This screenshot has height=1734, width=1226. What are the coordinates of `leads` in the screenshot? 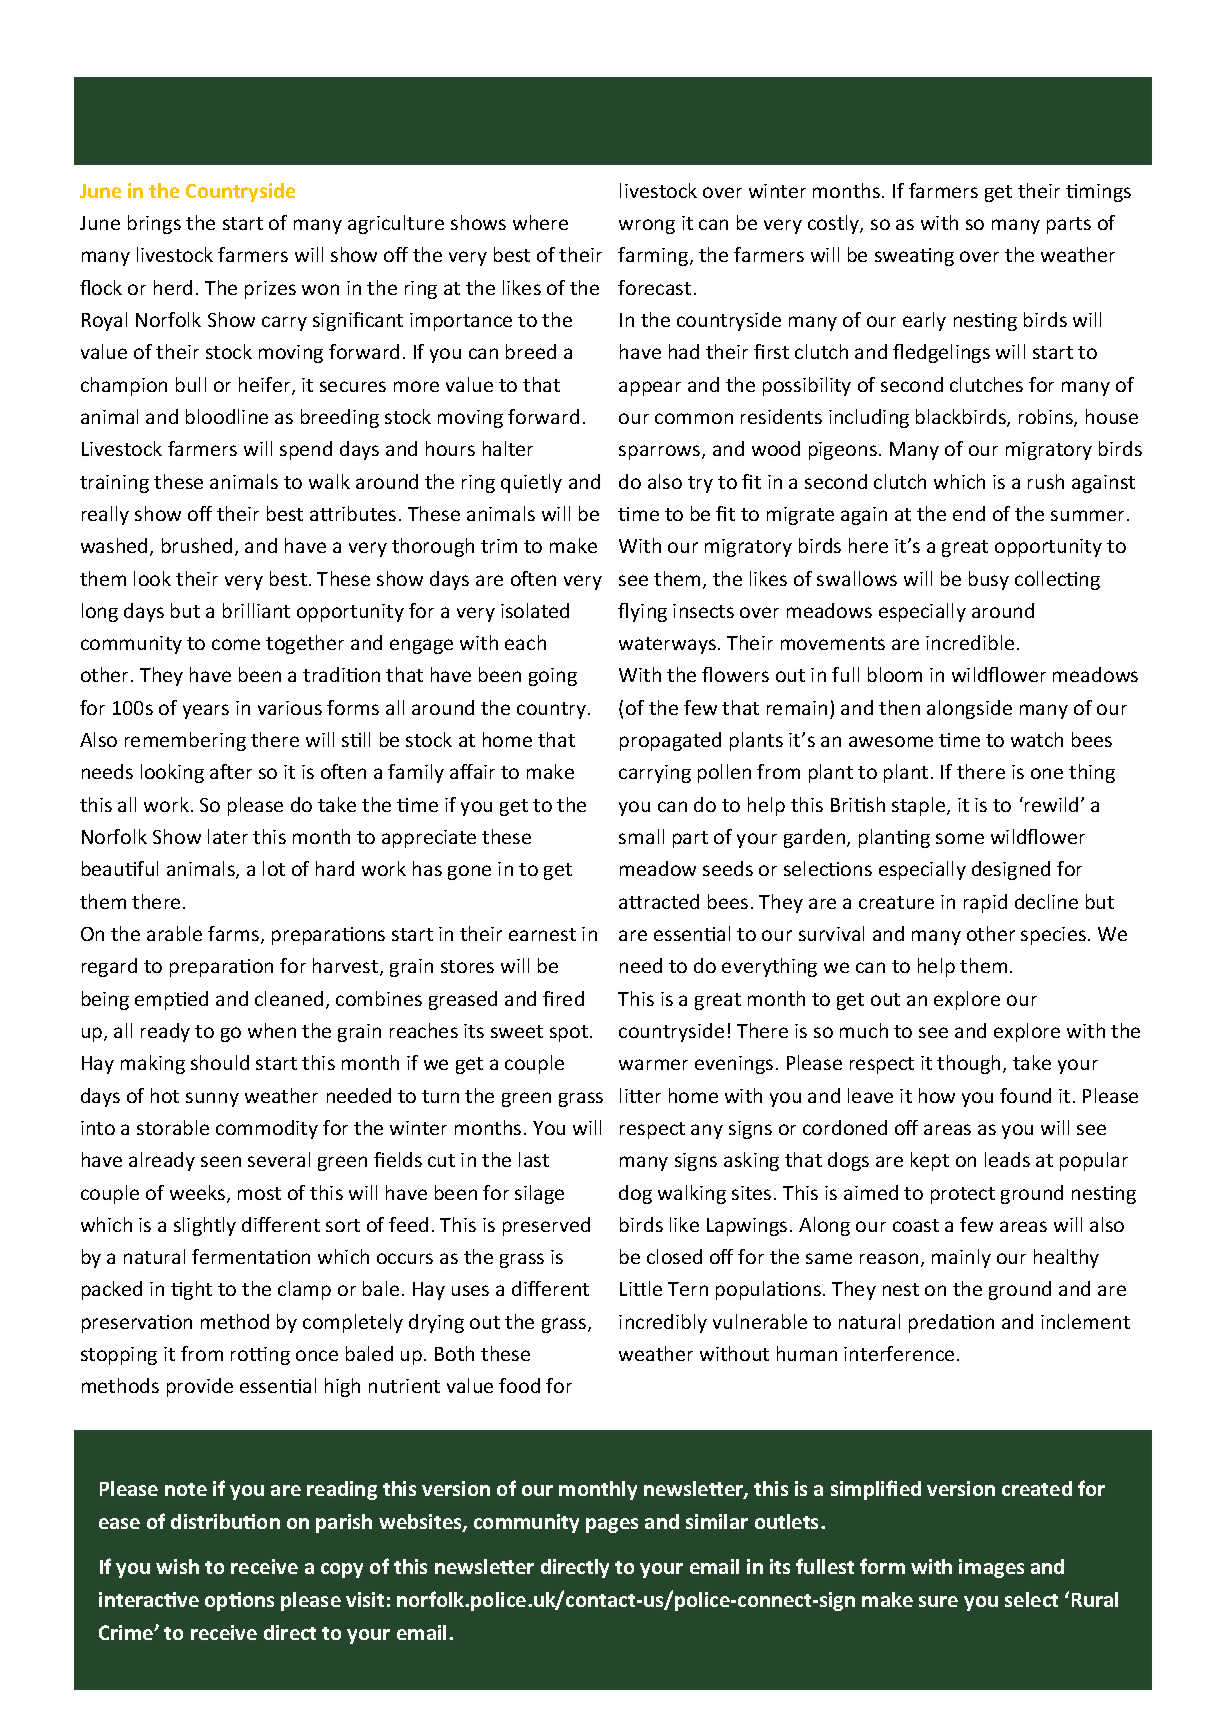 It's located at (1007, 1159).
